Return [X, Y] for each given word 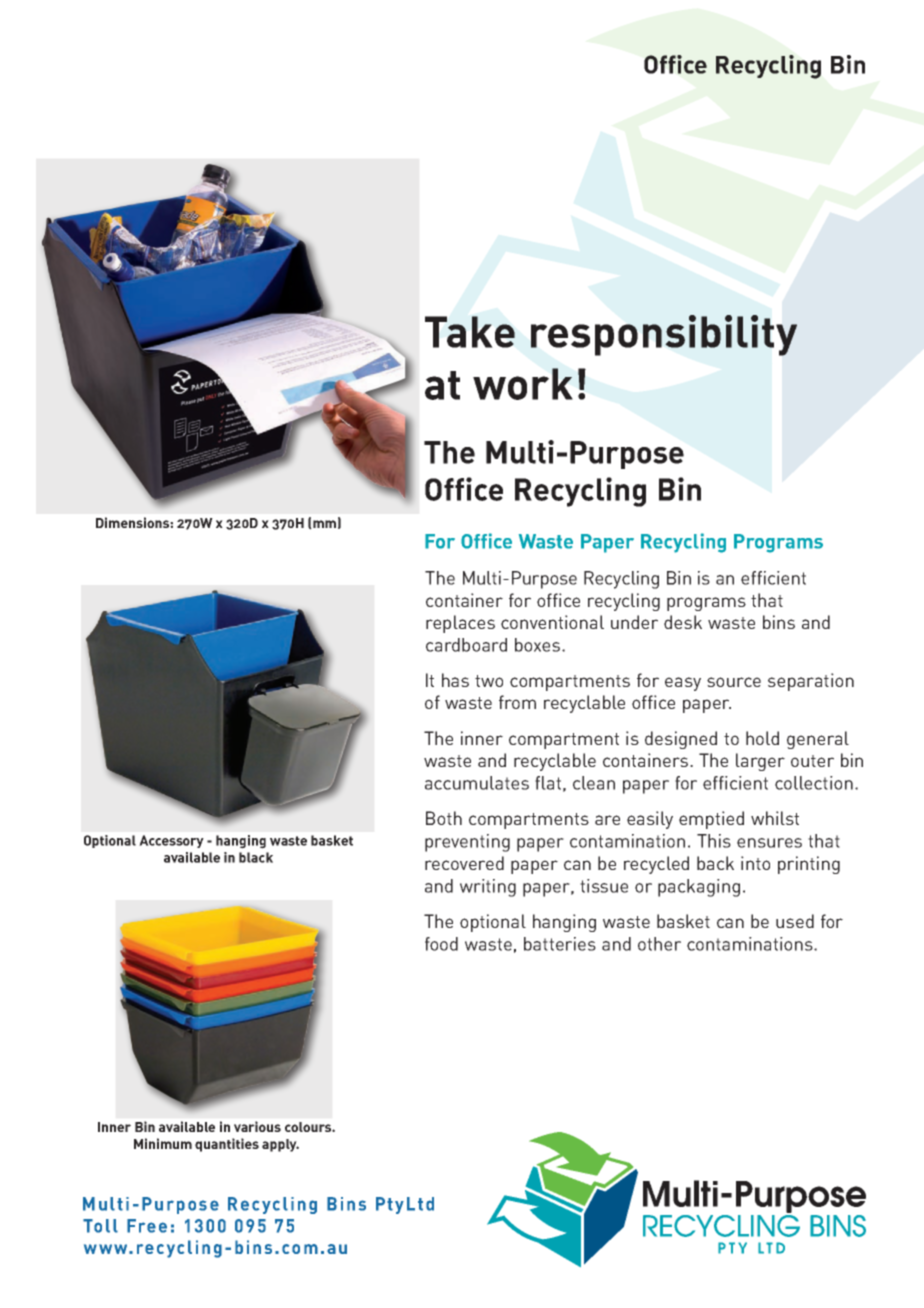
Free [147, 1226]
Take [470, 332]
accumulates [477, 783]
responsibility [664, 335]
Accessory [171, 841]
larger [760, 762]
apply [280, 1145]
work [523, 384]
